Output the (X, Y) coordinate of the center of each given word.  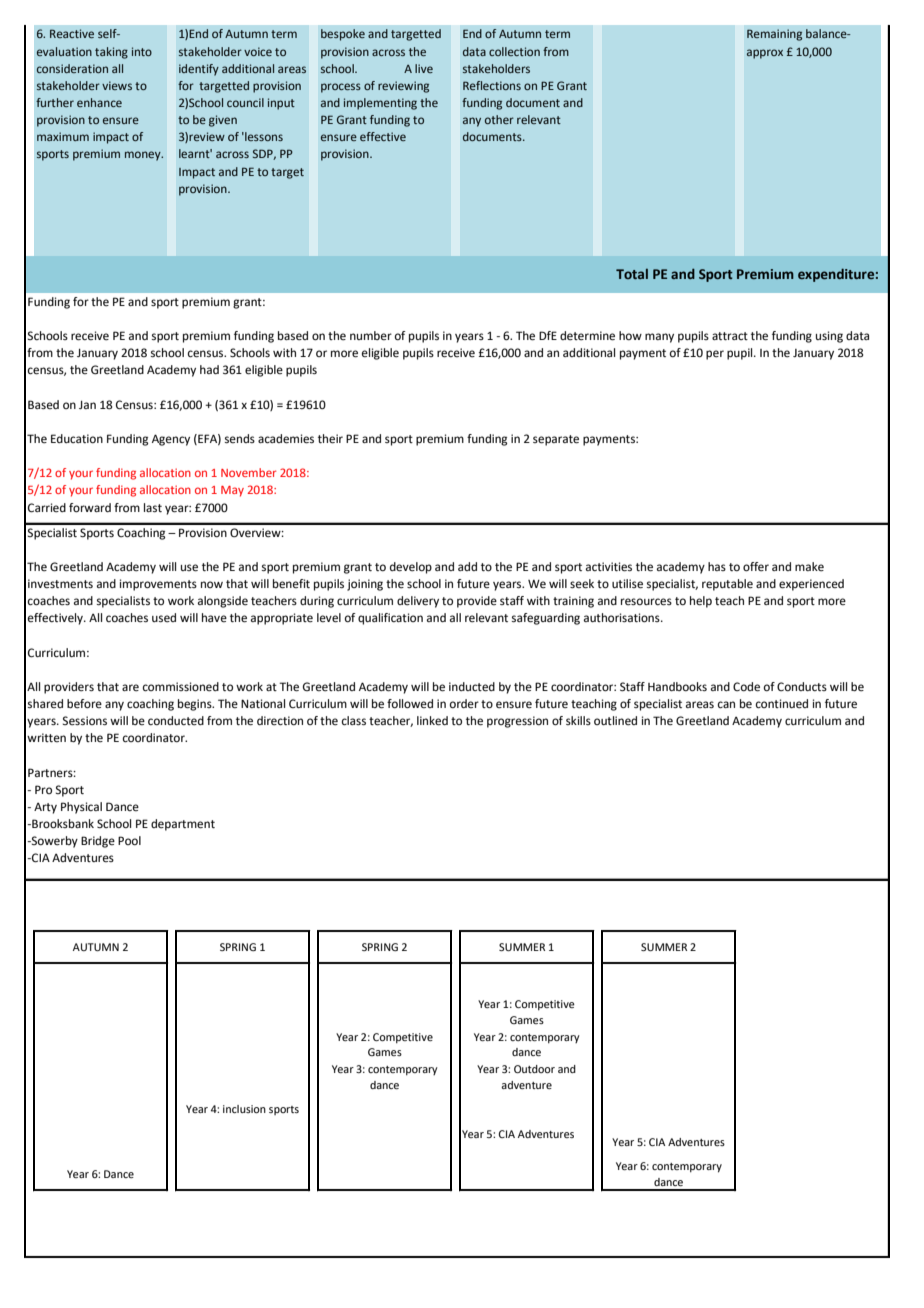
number (371, 335)
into (142, 51)
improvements (158, 585)
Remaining (774, 35)
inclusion (244, 1109)
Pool (129, 840)
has (717, 566)
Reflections (492, 85)
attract (730, 336)
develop (411, 568)
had (209, 369)
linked (432, 721)
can (726, 704)
